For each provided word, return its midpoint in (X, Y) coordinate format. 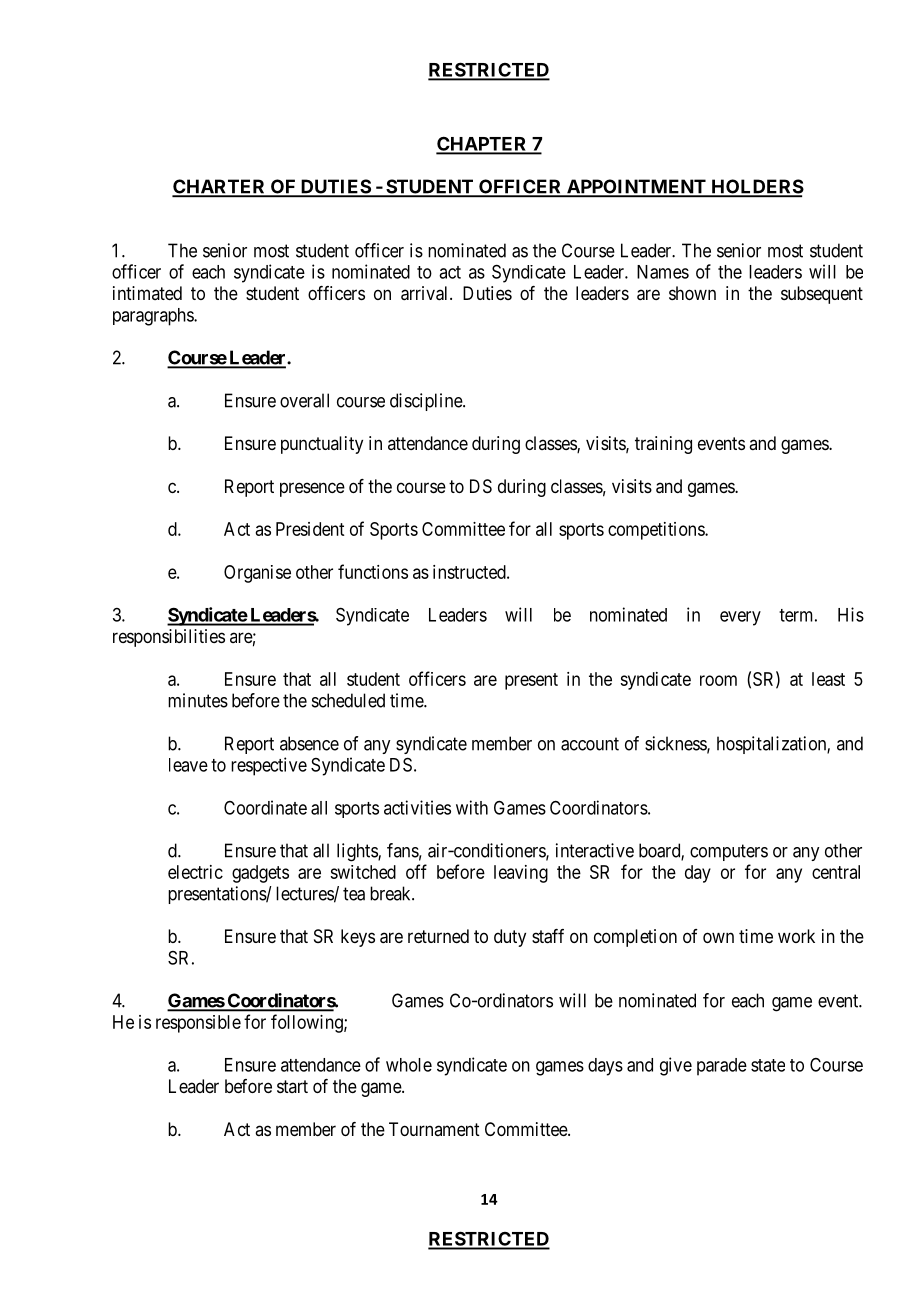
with (472, 807)
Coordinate (265, 807)
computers (729, 852)
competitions (657, 531)
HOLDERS (756, 187)
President (310, 529)
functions (373, 571)
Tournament (434, 1129)
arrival (426, 293)
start (292, 1086)
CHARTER (220, 187)
